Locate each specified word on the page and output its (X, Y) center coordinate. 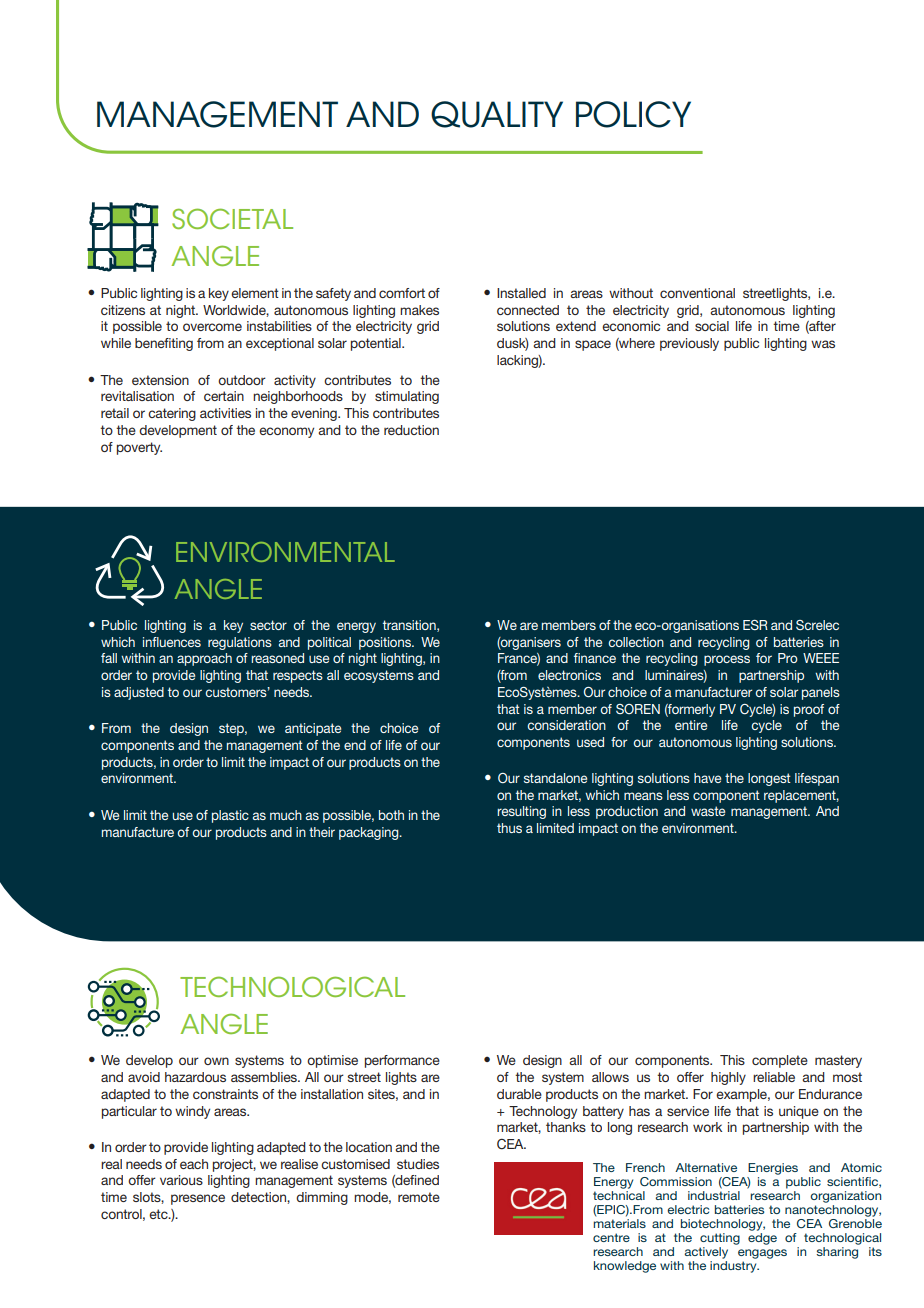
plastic (230, 816)
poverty (139, 448)
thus (509, 828)
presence (198, 1199)
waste (708, 811)
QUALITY (497, 114)
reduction (411, 430)
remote (419, 1197)
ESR (755, 625)
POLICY (633, 114)
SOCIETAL (232, 218)
